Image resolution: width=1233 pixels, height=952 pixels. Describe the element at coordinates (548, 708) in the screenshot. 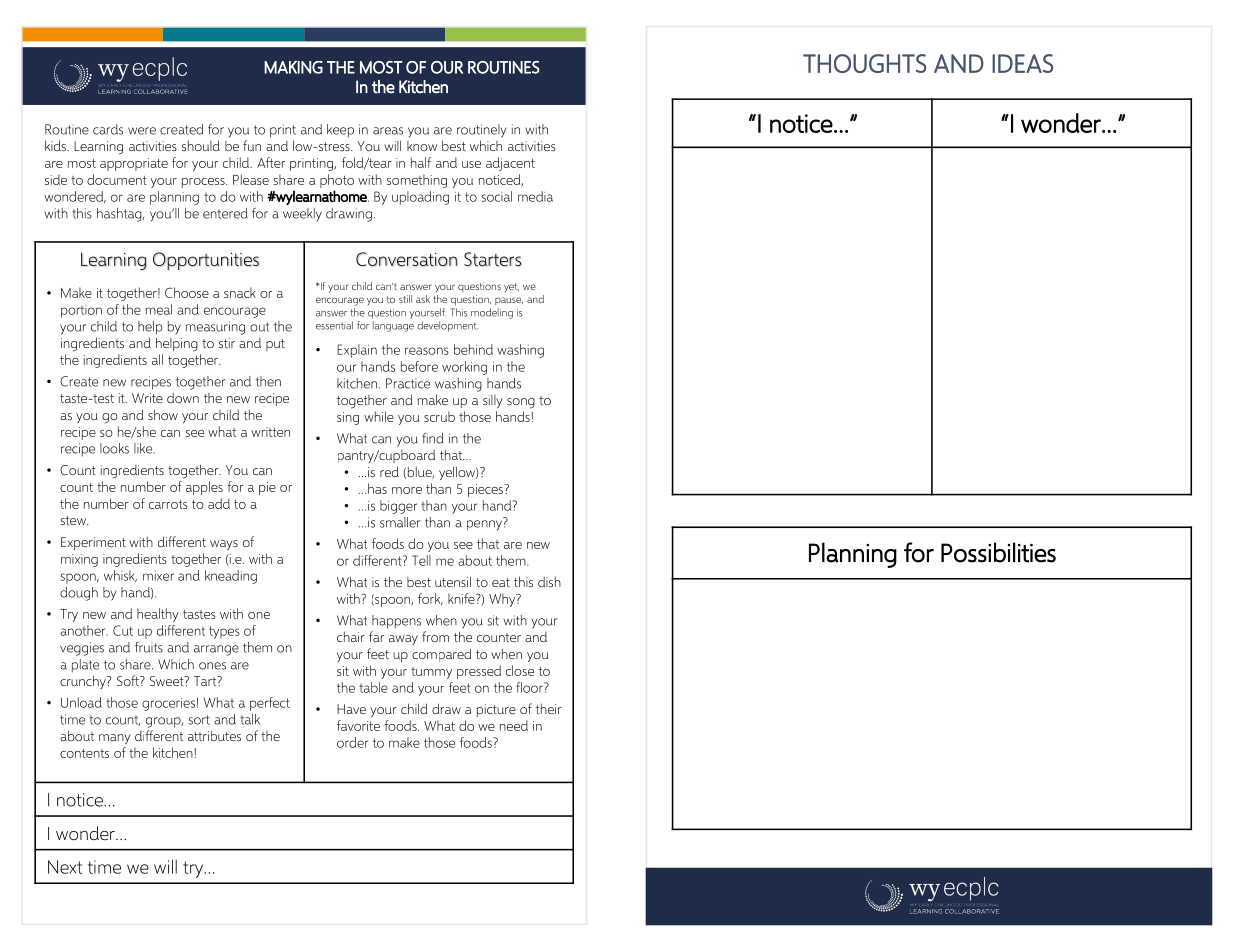

I see `their` at that location.
